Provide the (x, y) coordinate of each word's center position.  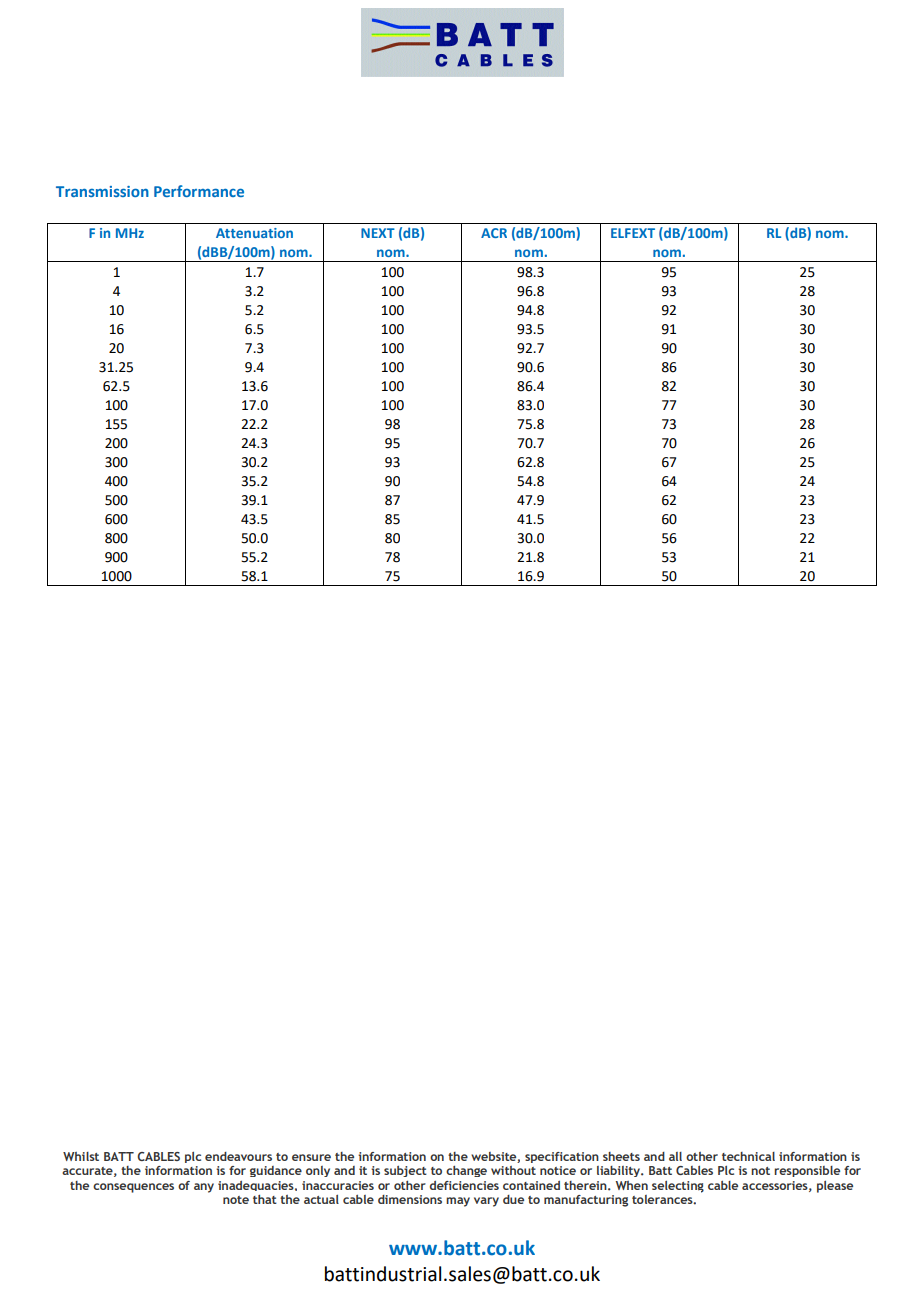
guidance (276, 1171)
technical (748, 1156)
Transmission (102, 191)
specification (562, 1157)
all (675, 1156)
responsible (807, 1171)
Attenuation (254, 233)
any (204, 1188)
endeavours (238, 1156)
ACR (494, 233)
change (466, 1171)
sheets (621, 1156)
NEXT (378, 233)
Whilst (81, 1156)
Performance (199, 191)
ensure (311, 1157)
